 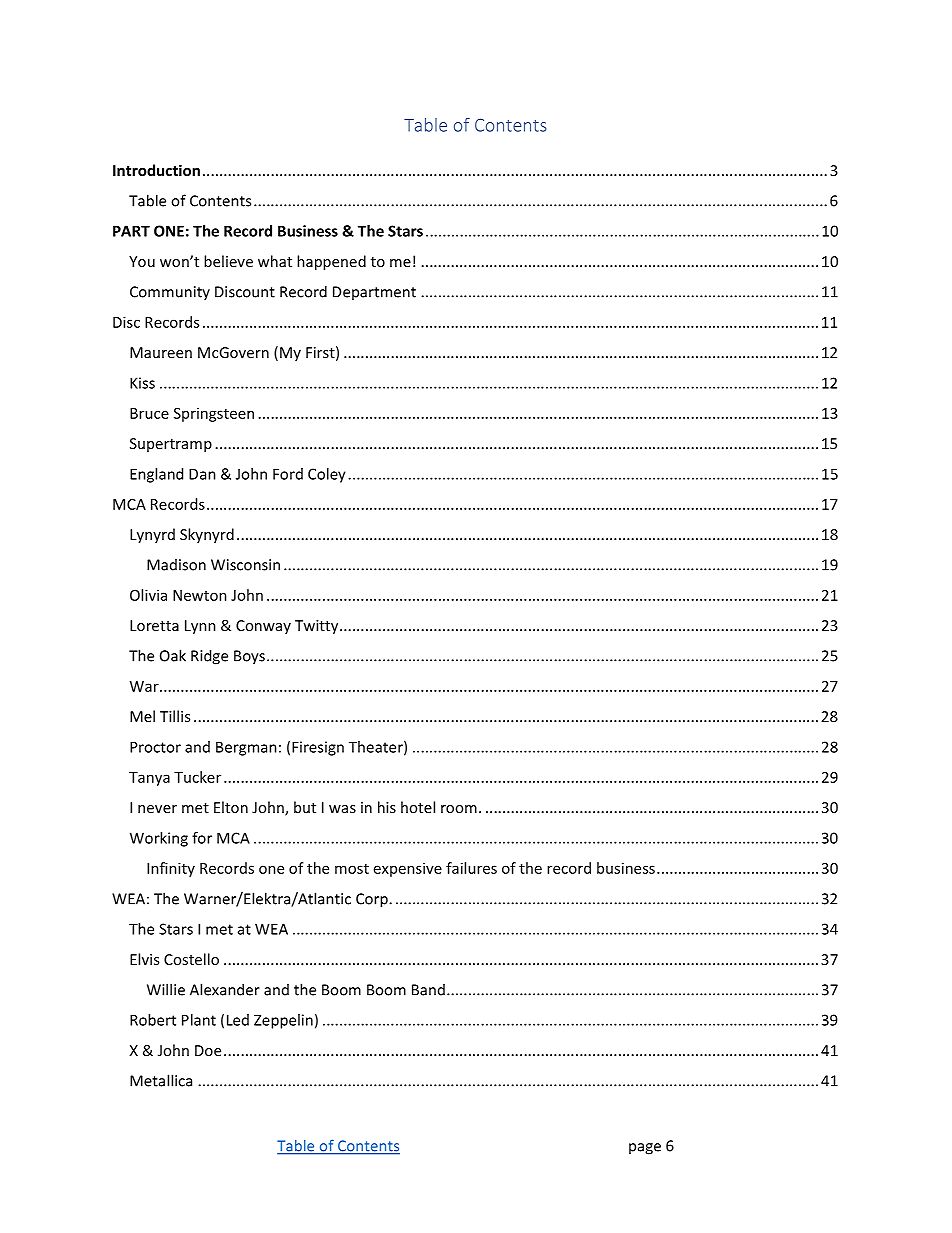 I want to click on Coley, so click(x=327, y=475).
